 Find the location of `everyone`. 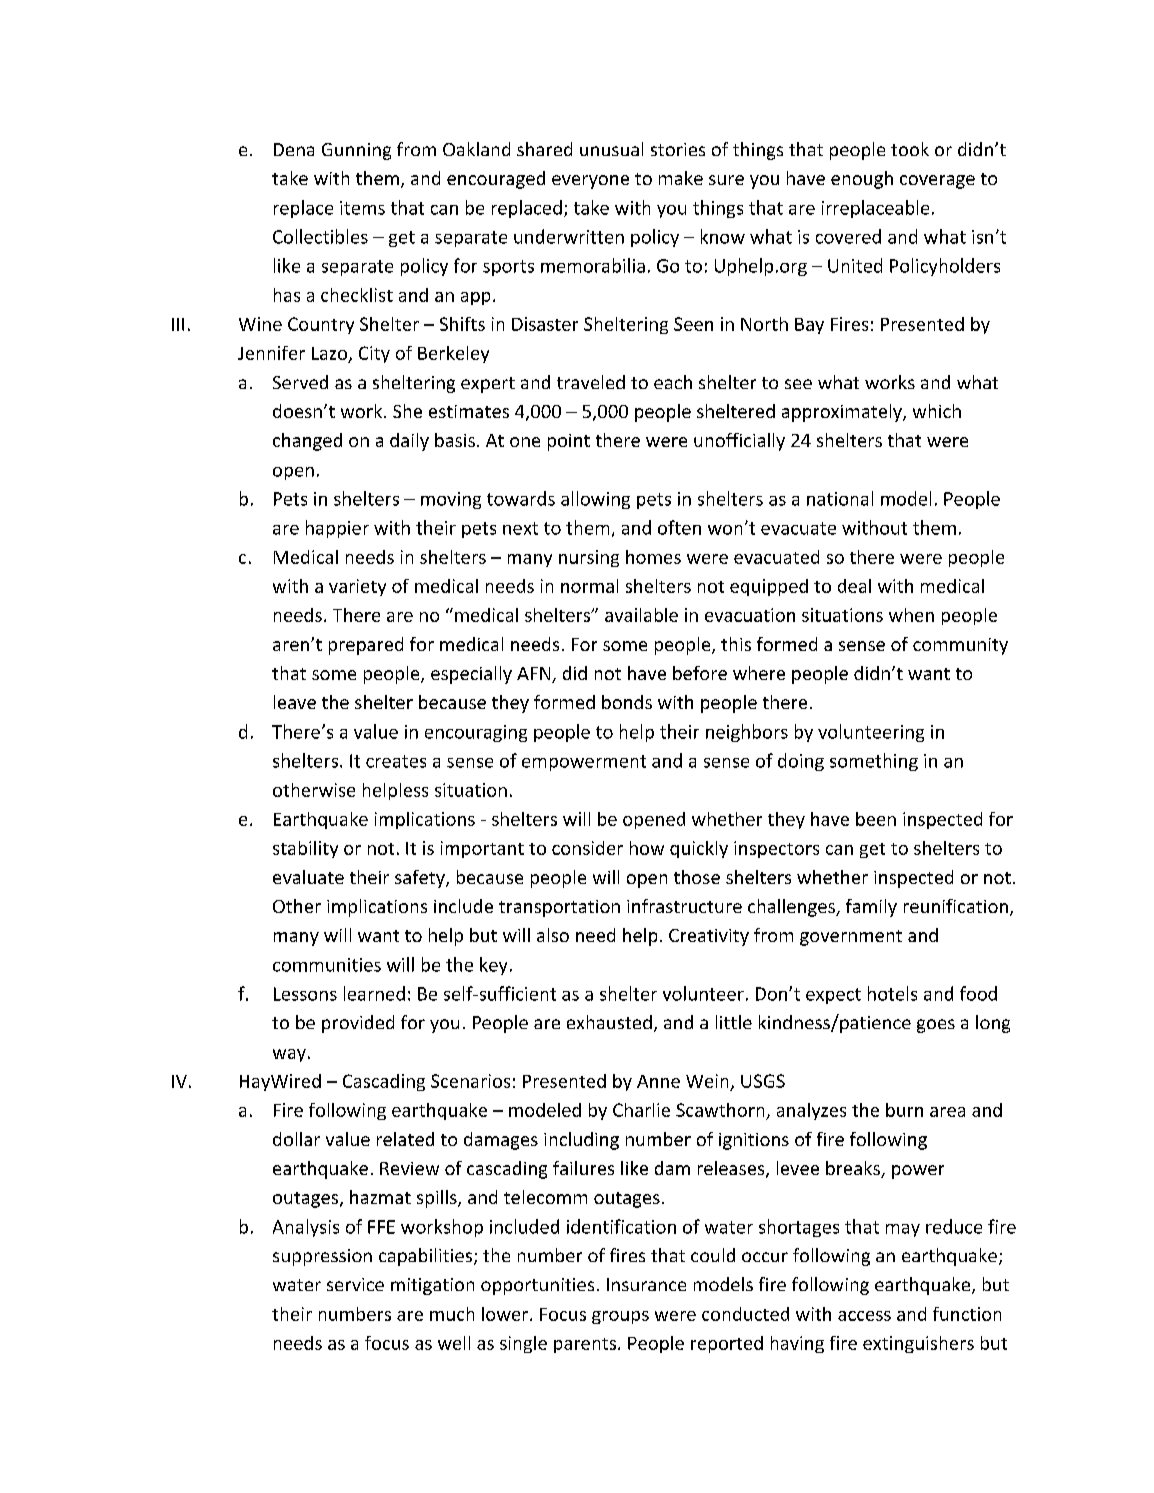

everyone is located at coordinates (590, 182).
